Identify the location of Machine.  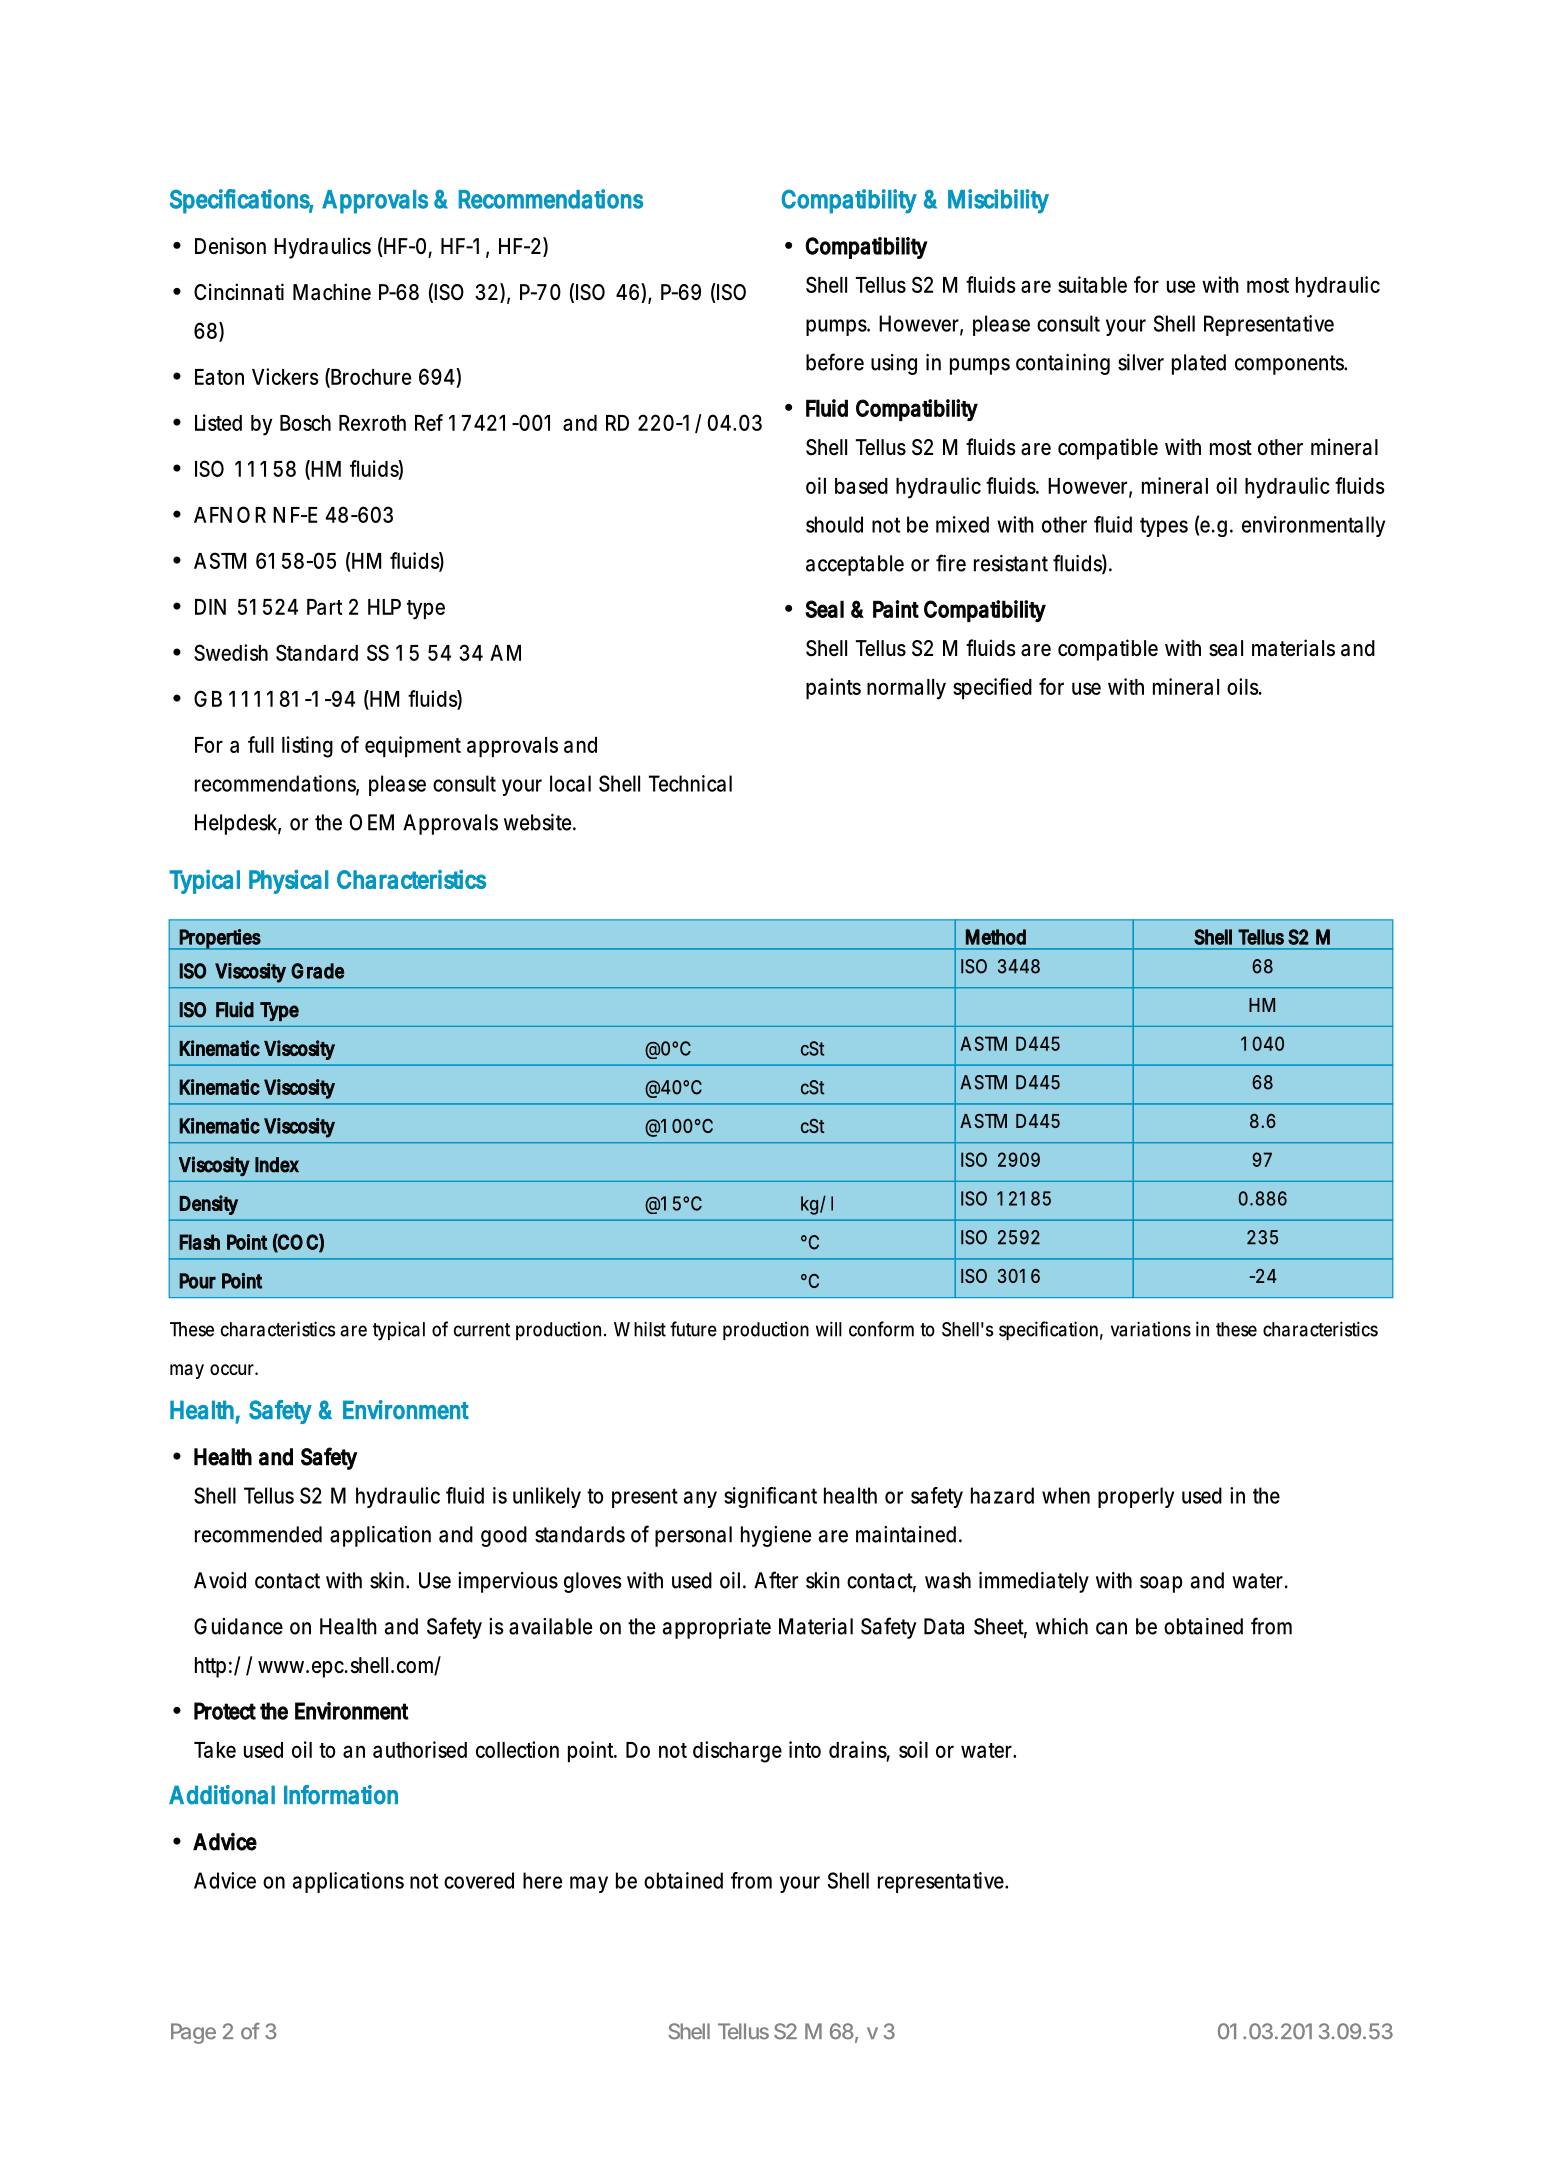
(332, 292).
